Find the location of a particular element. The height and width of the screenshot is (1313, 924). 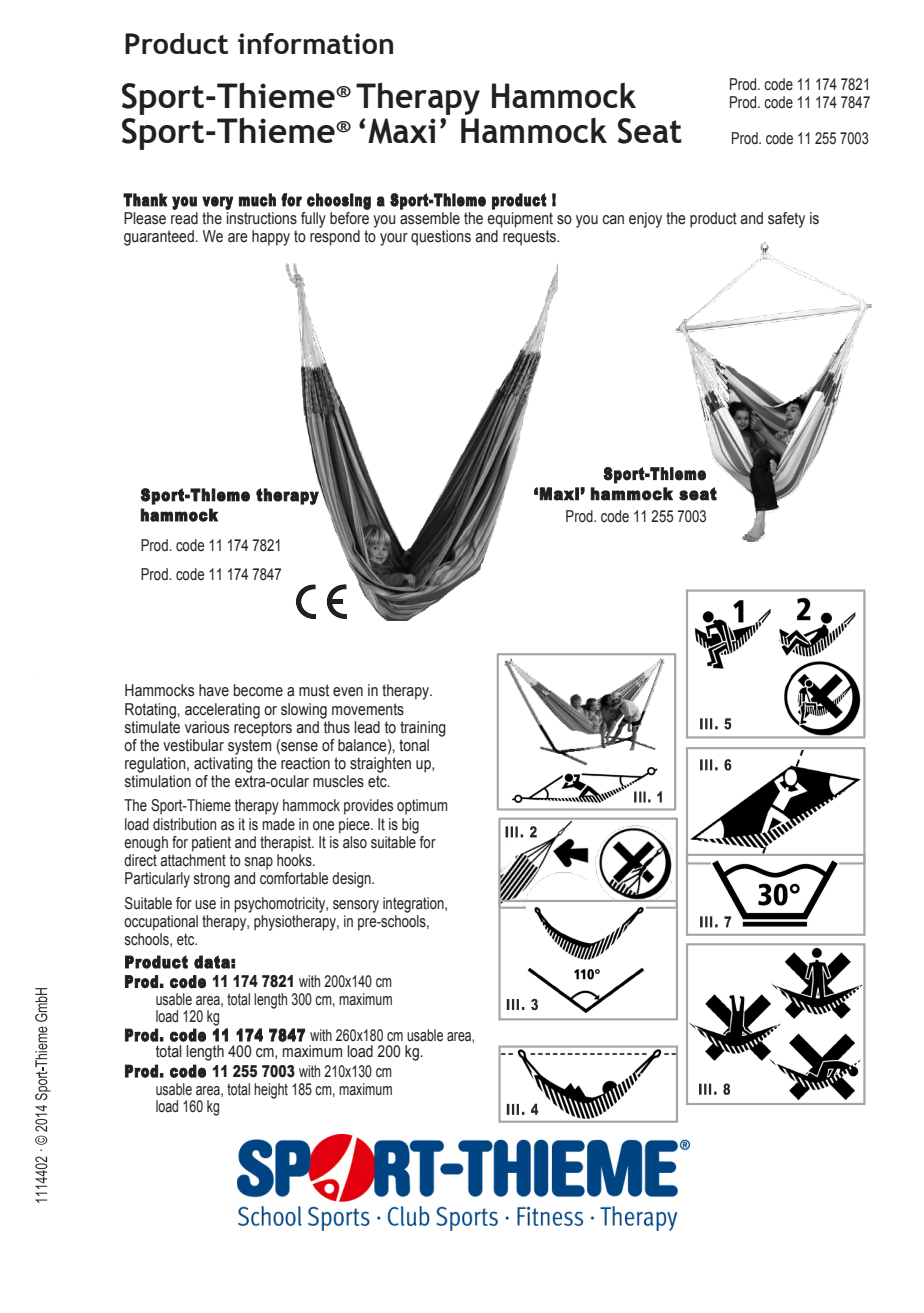

safety is located at coordinates (786, 220).
